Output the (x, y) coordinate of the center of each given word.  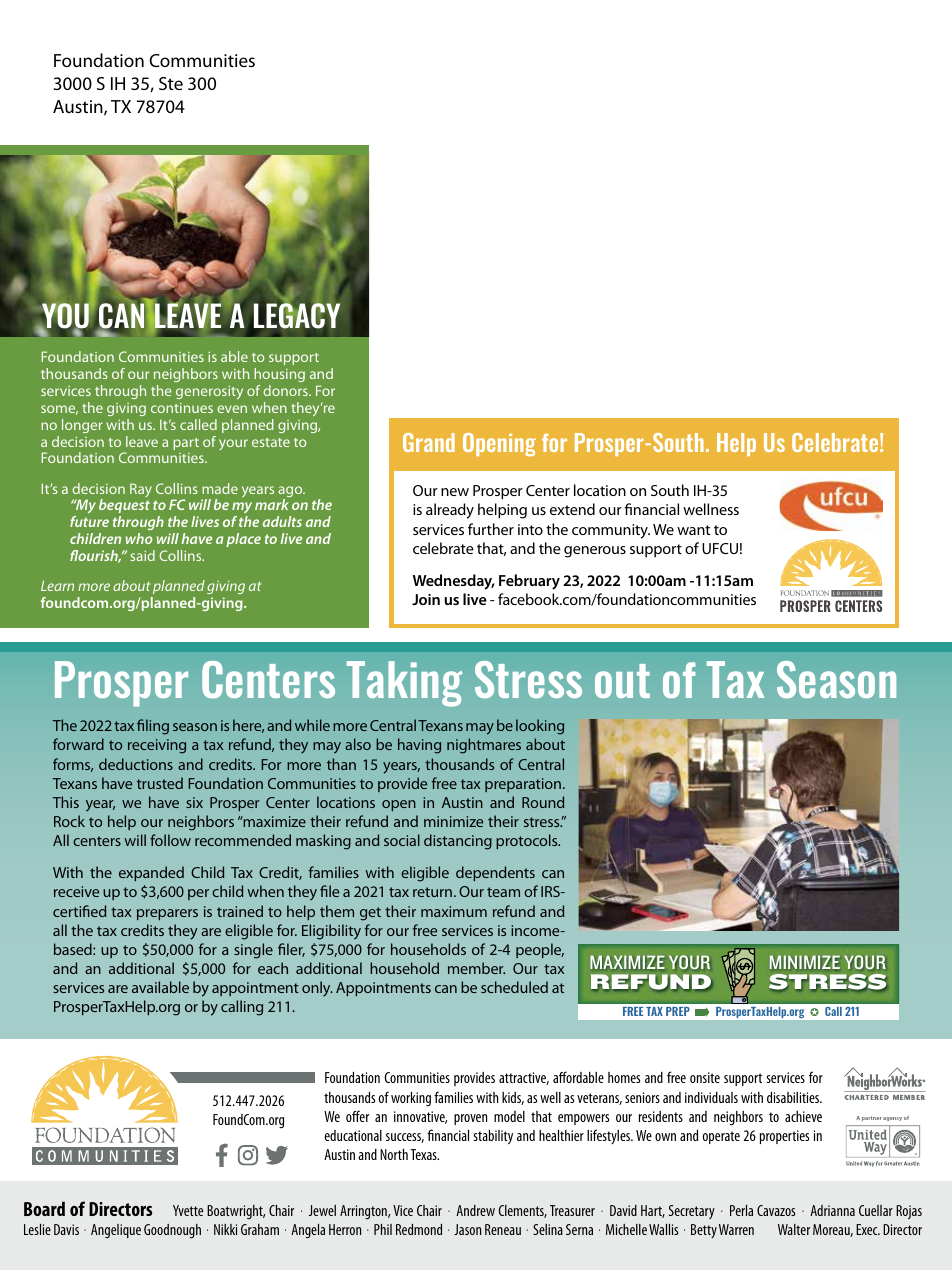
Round (543, 802)
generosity (209, 392)
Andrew (475, 1210)
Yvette (188, 1210)
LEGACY (297, 315)
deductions (136, 764)
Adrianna (832, 1210)
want (693, 530)
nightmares (484, 746)
